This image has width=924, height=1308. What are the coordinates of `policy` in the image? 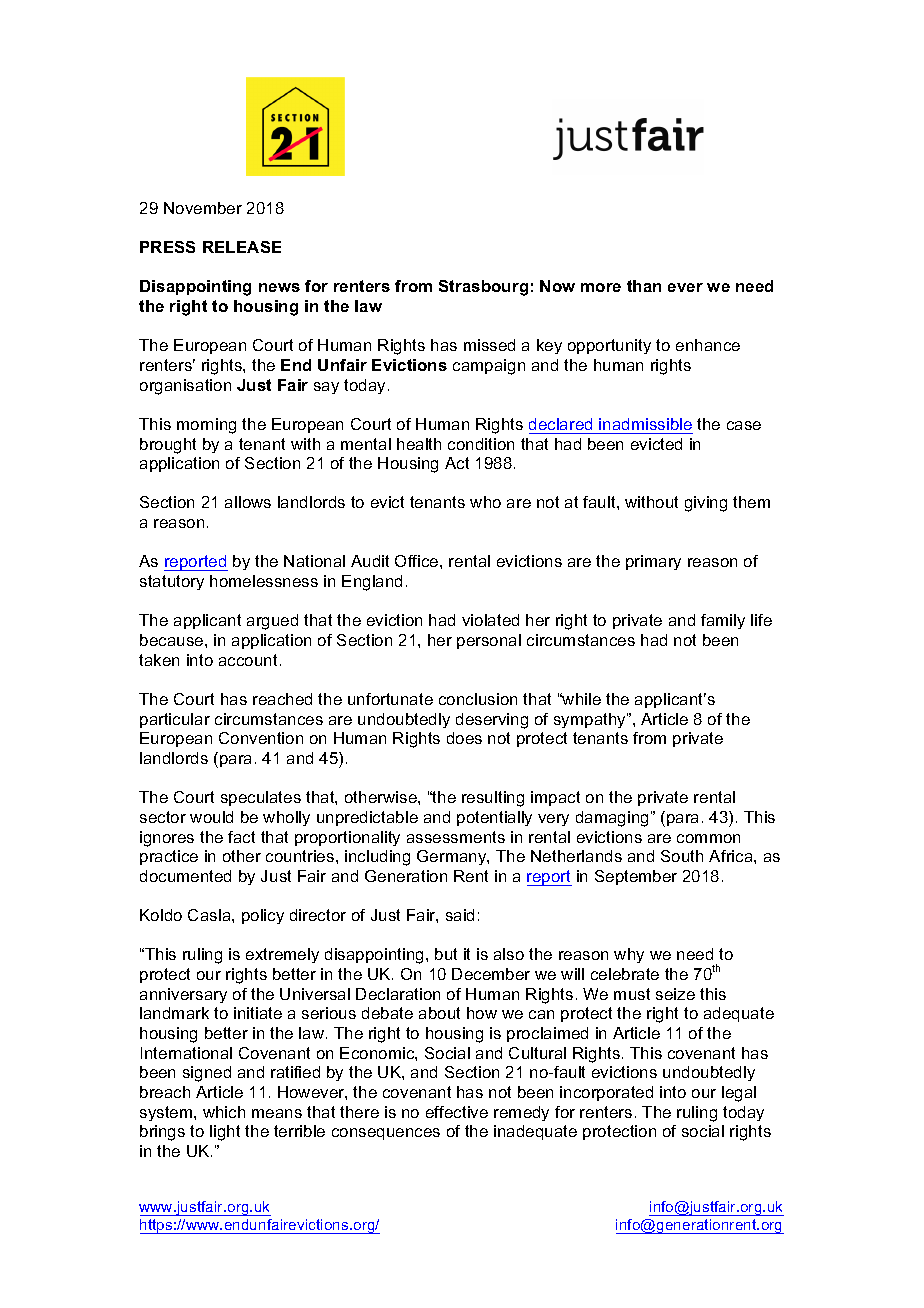 It's located at (263, 916).
